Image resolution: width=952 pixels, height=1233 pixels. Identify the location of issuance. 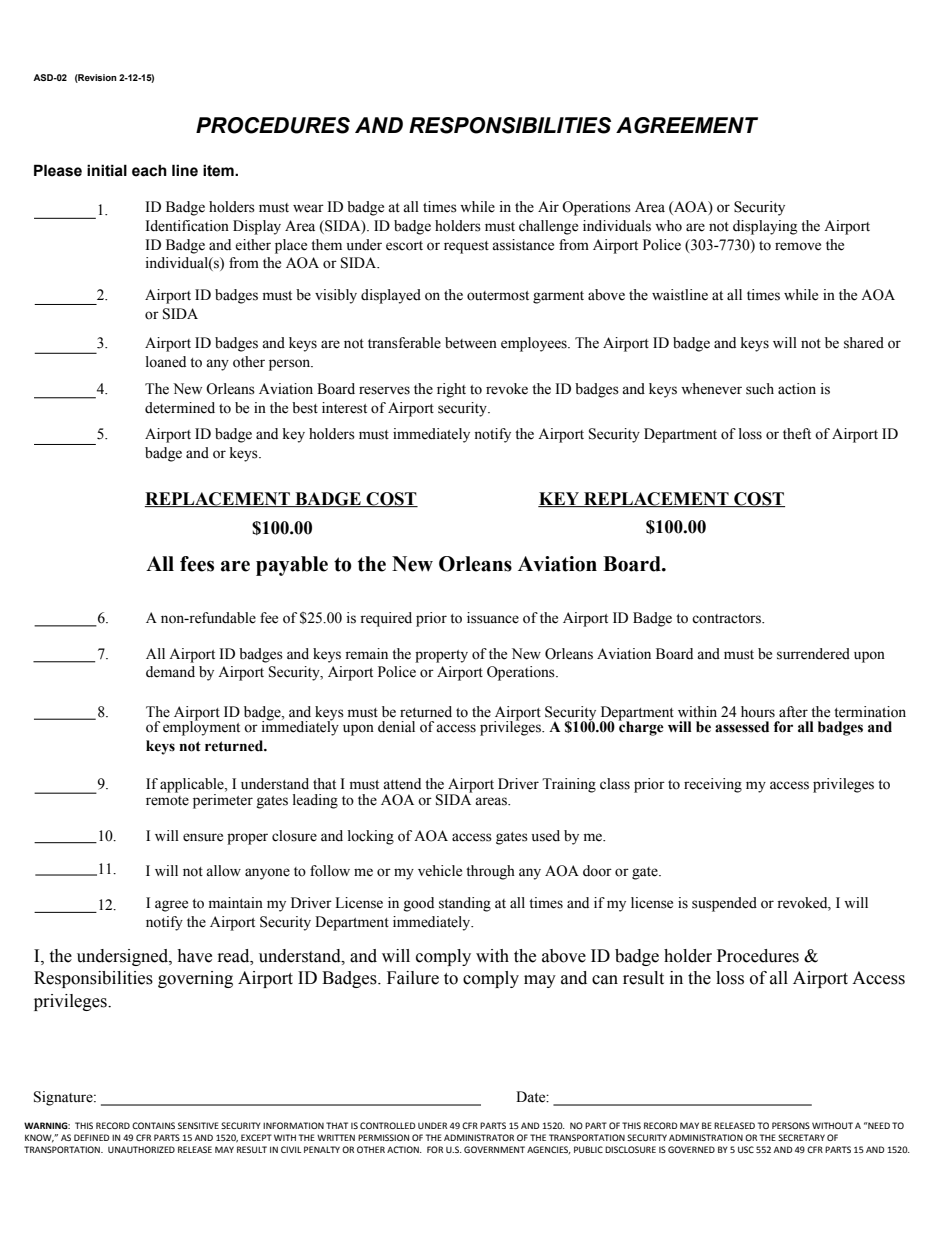
(493, 618).
